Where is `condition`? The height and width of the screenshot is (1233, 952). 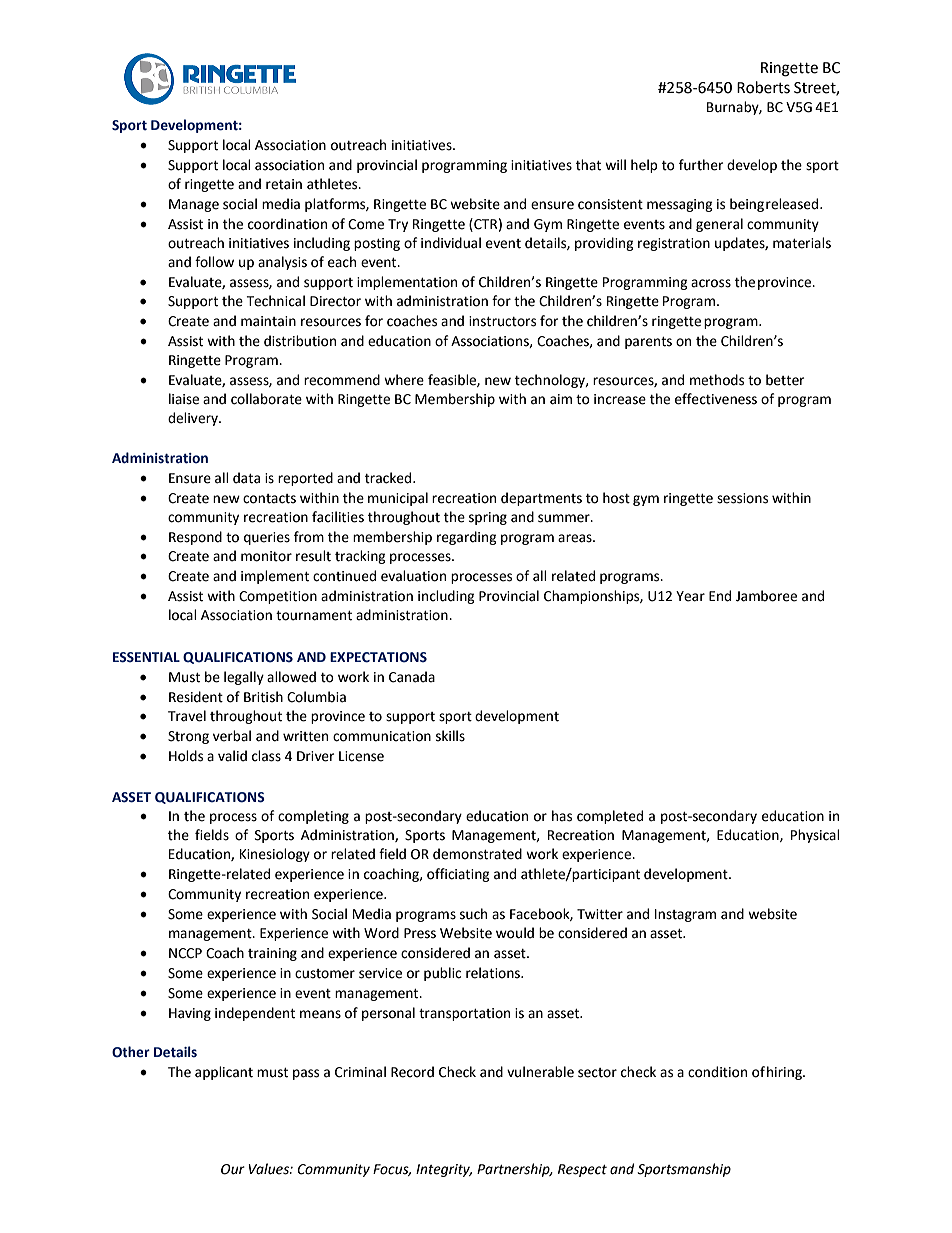 condition is located at coordinates (717, 1072).
